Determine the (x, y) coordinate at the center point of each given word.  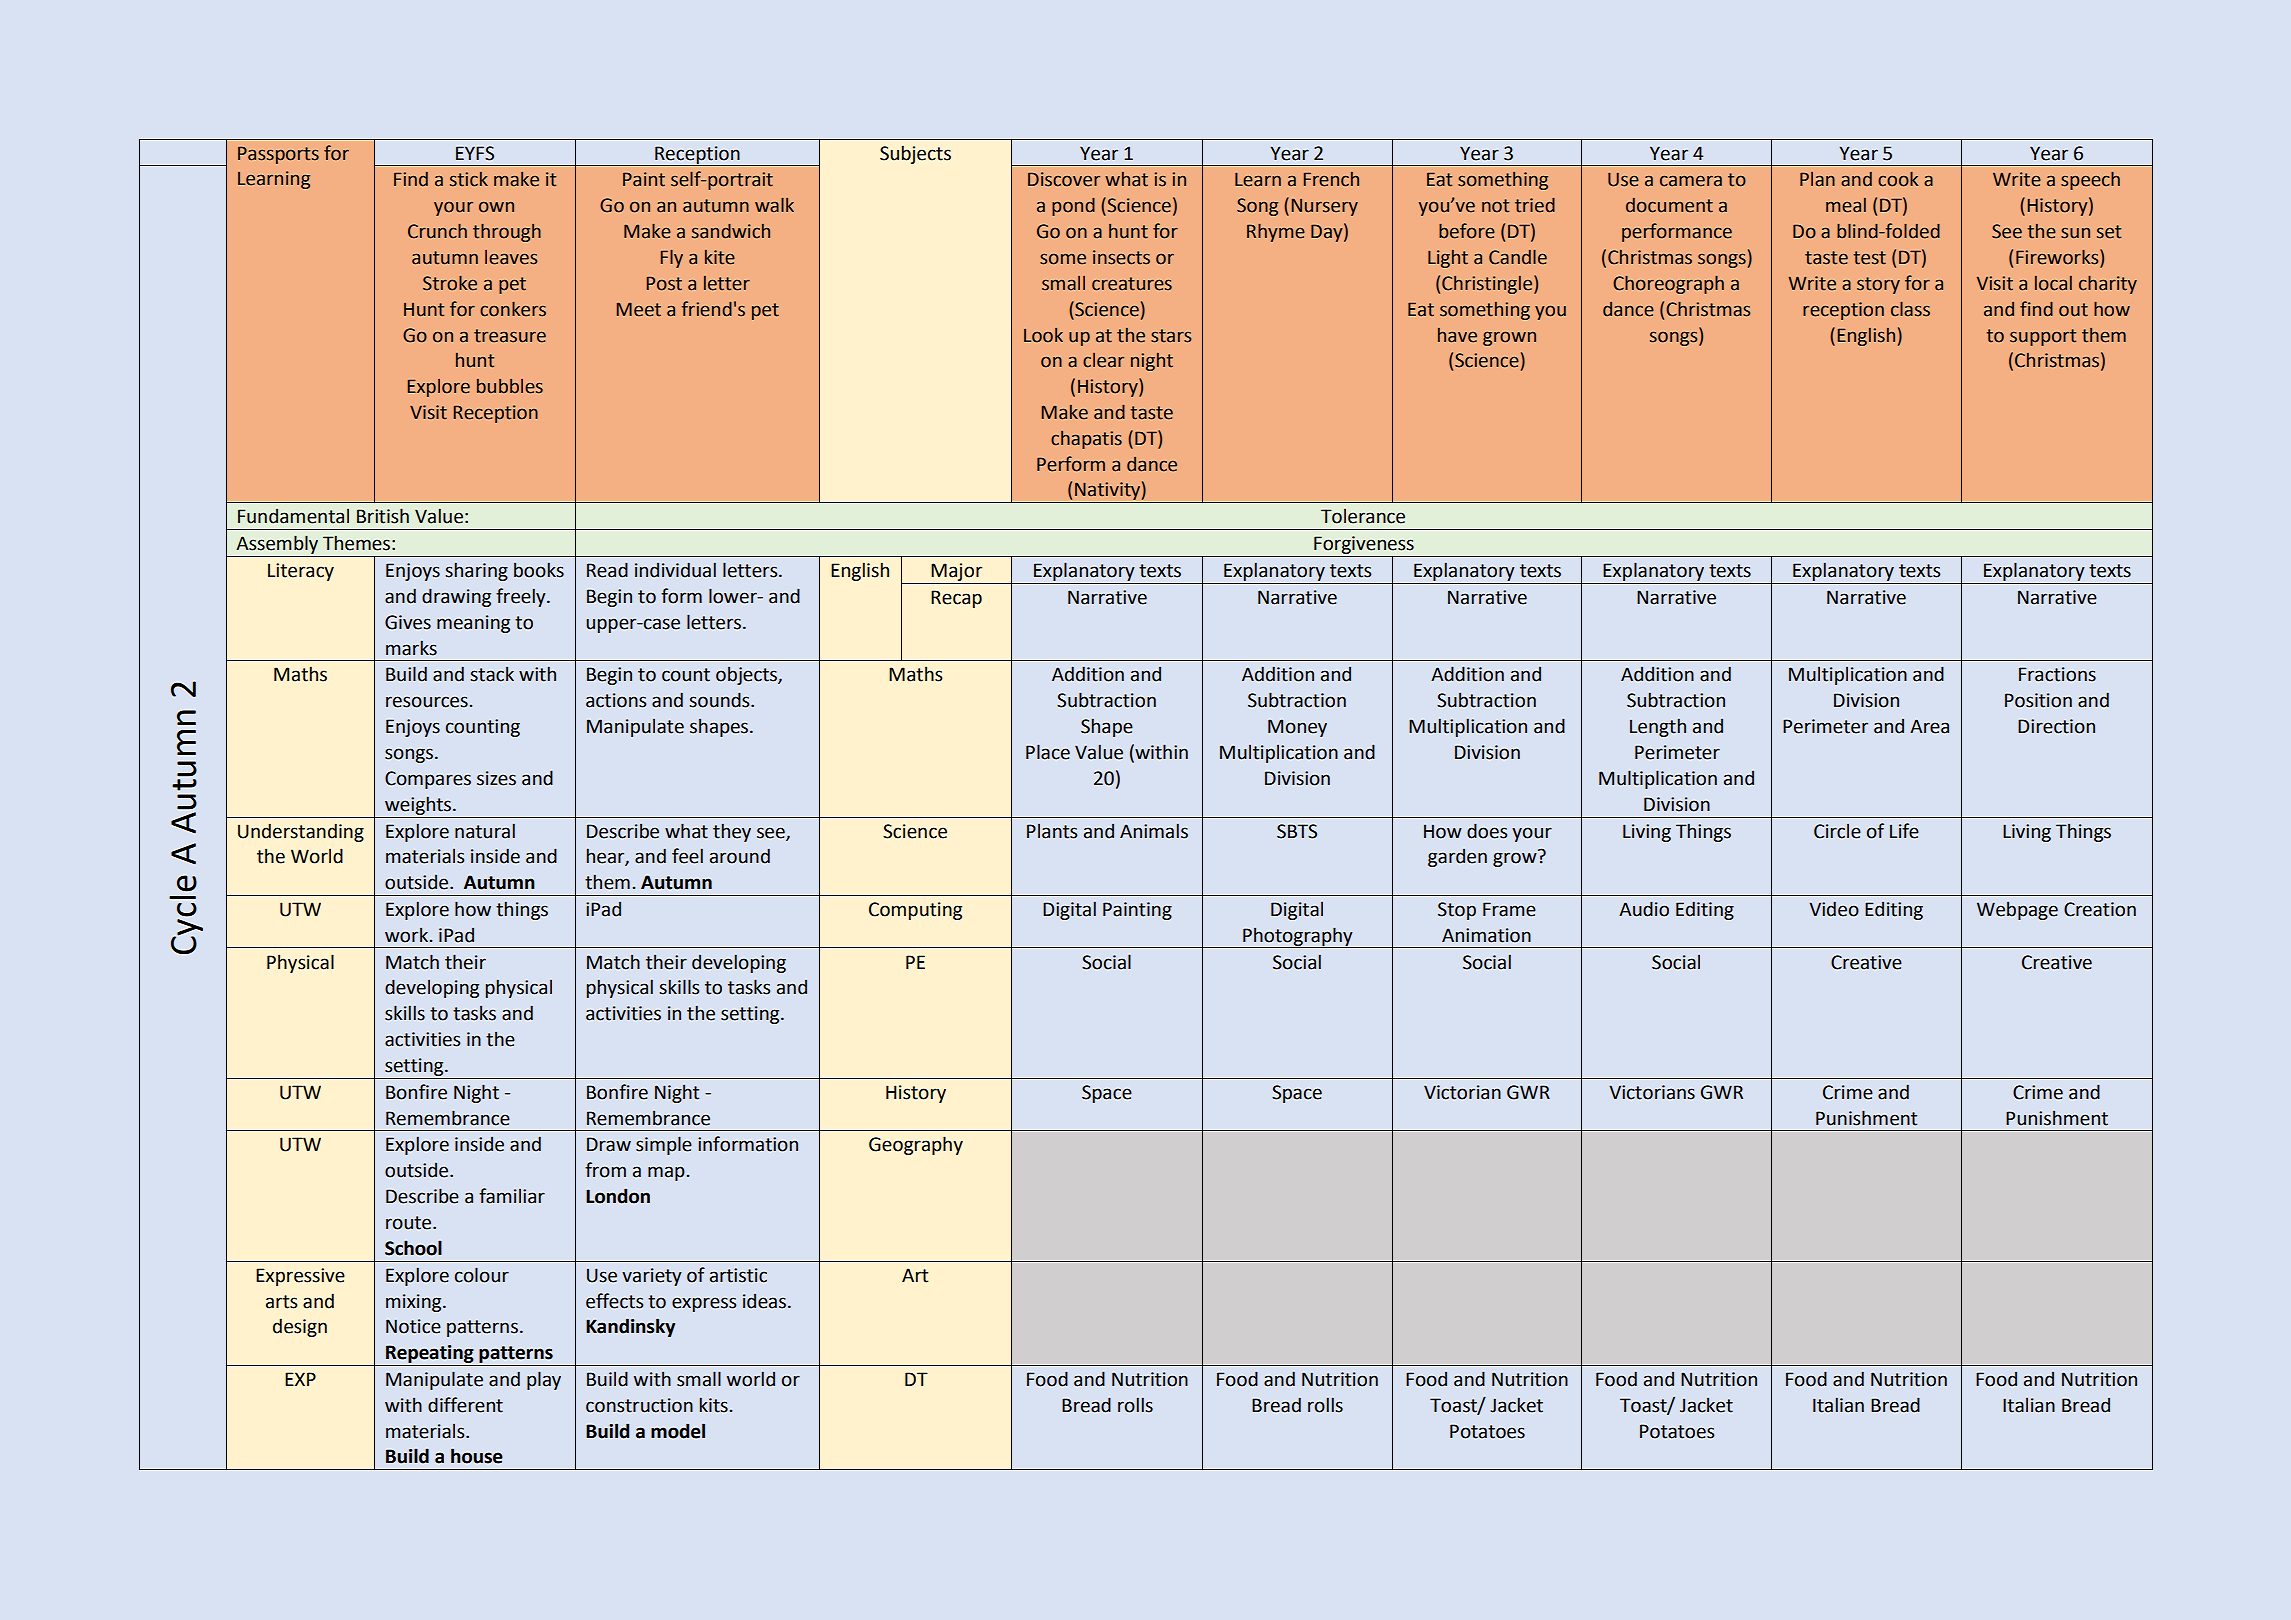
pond (1073, 207)
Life (1904, 831)
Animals (1154, 831)
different (465, 1405)
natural (485, 831)
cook (1898, 179)
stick (469, 179)
